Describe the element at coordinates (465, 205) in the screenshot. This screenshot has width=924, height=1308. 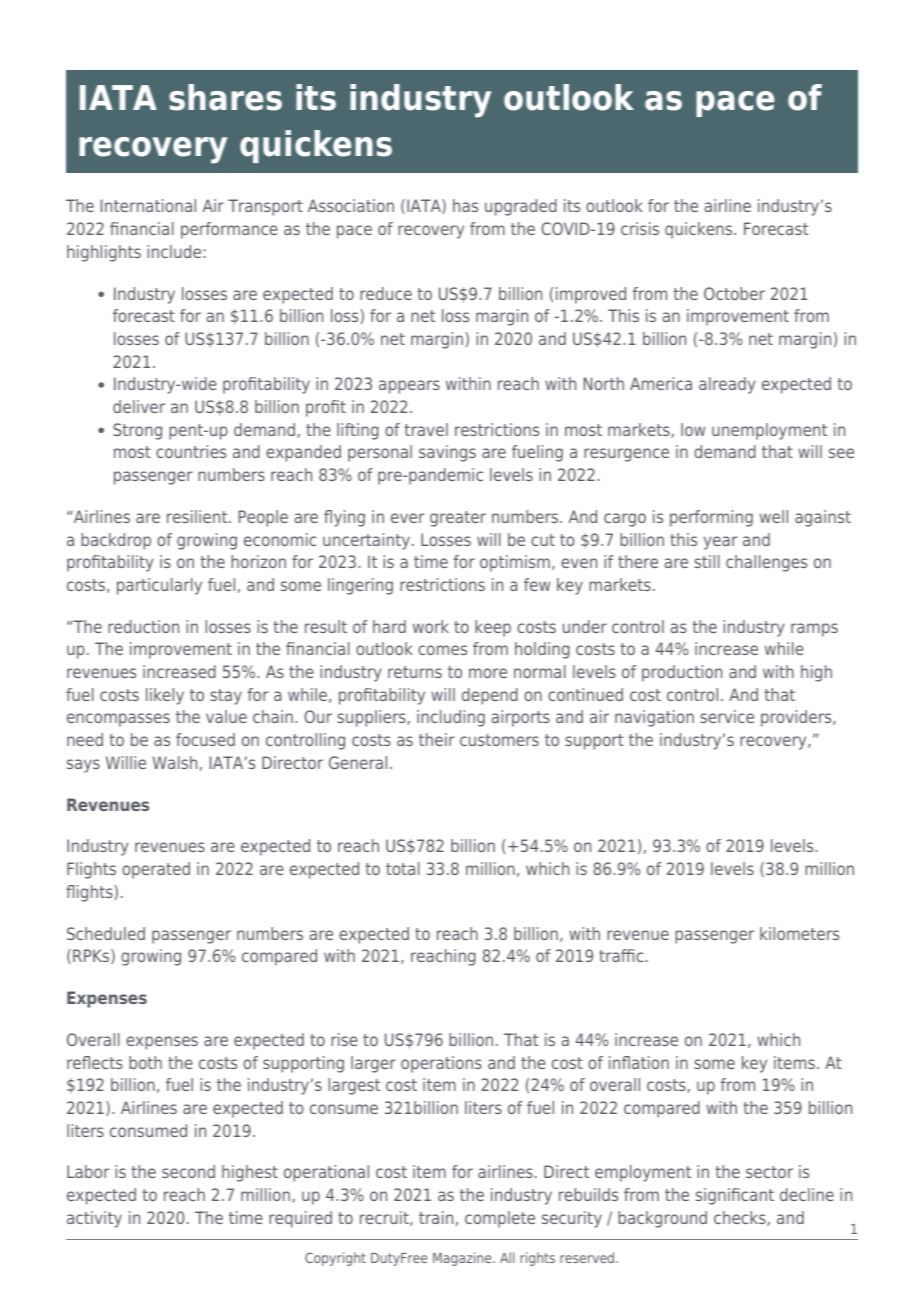
I see `has` at that location.
